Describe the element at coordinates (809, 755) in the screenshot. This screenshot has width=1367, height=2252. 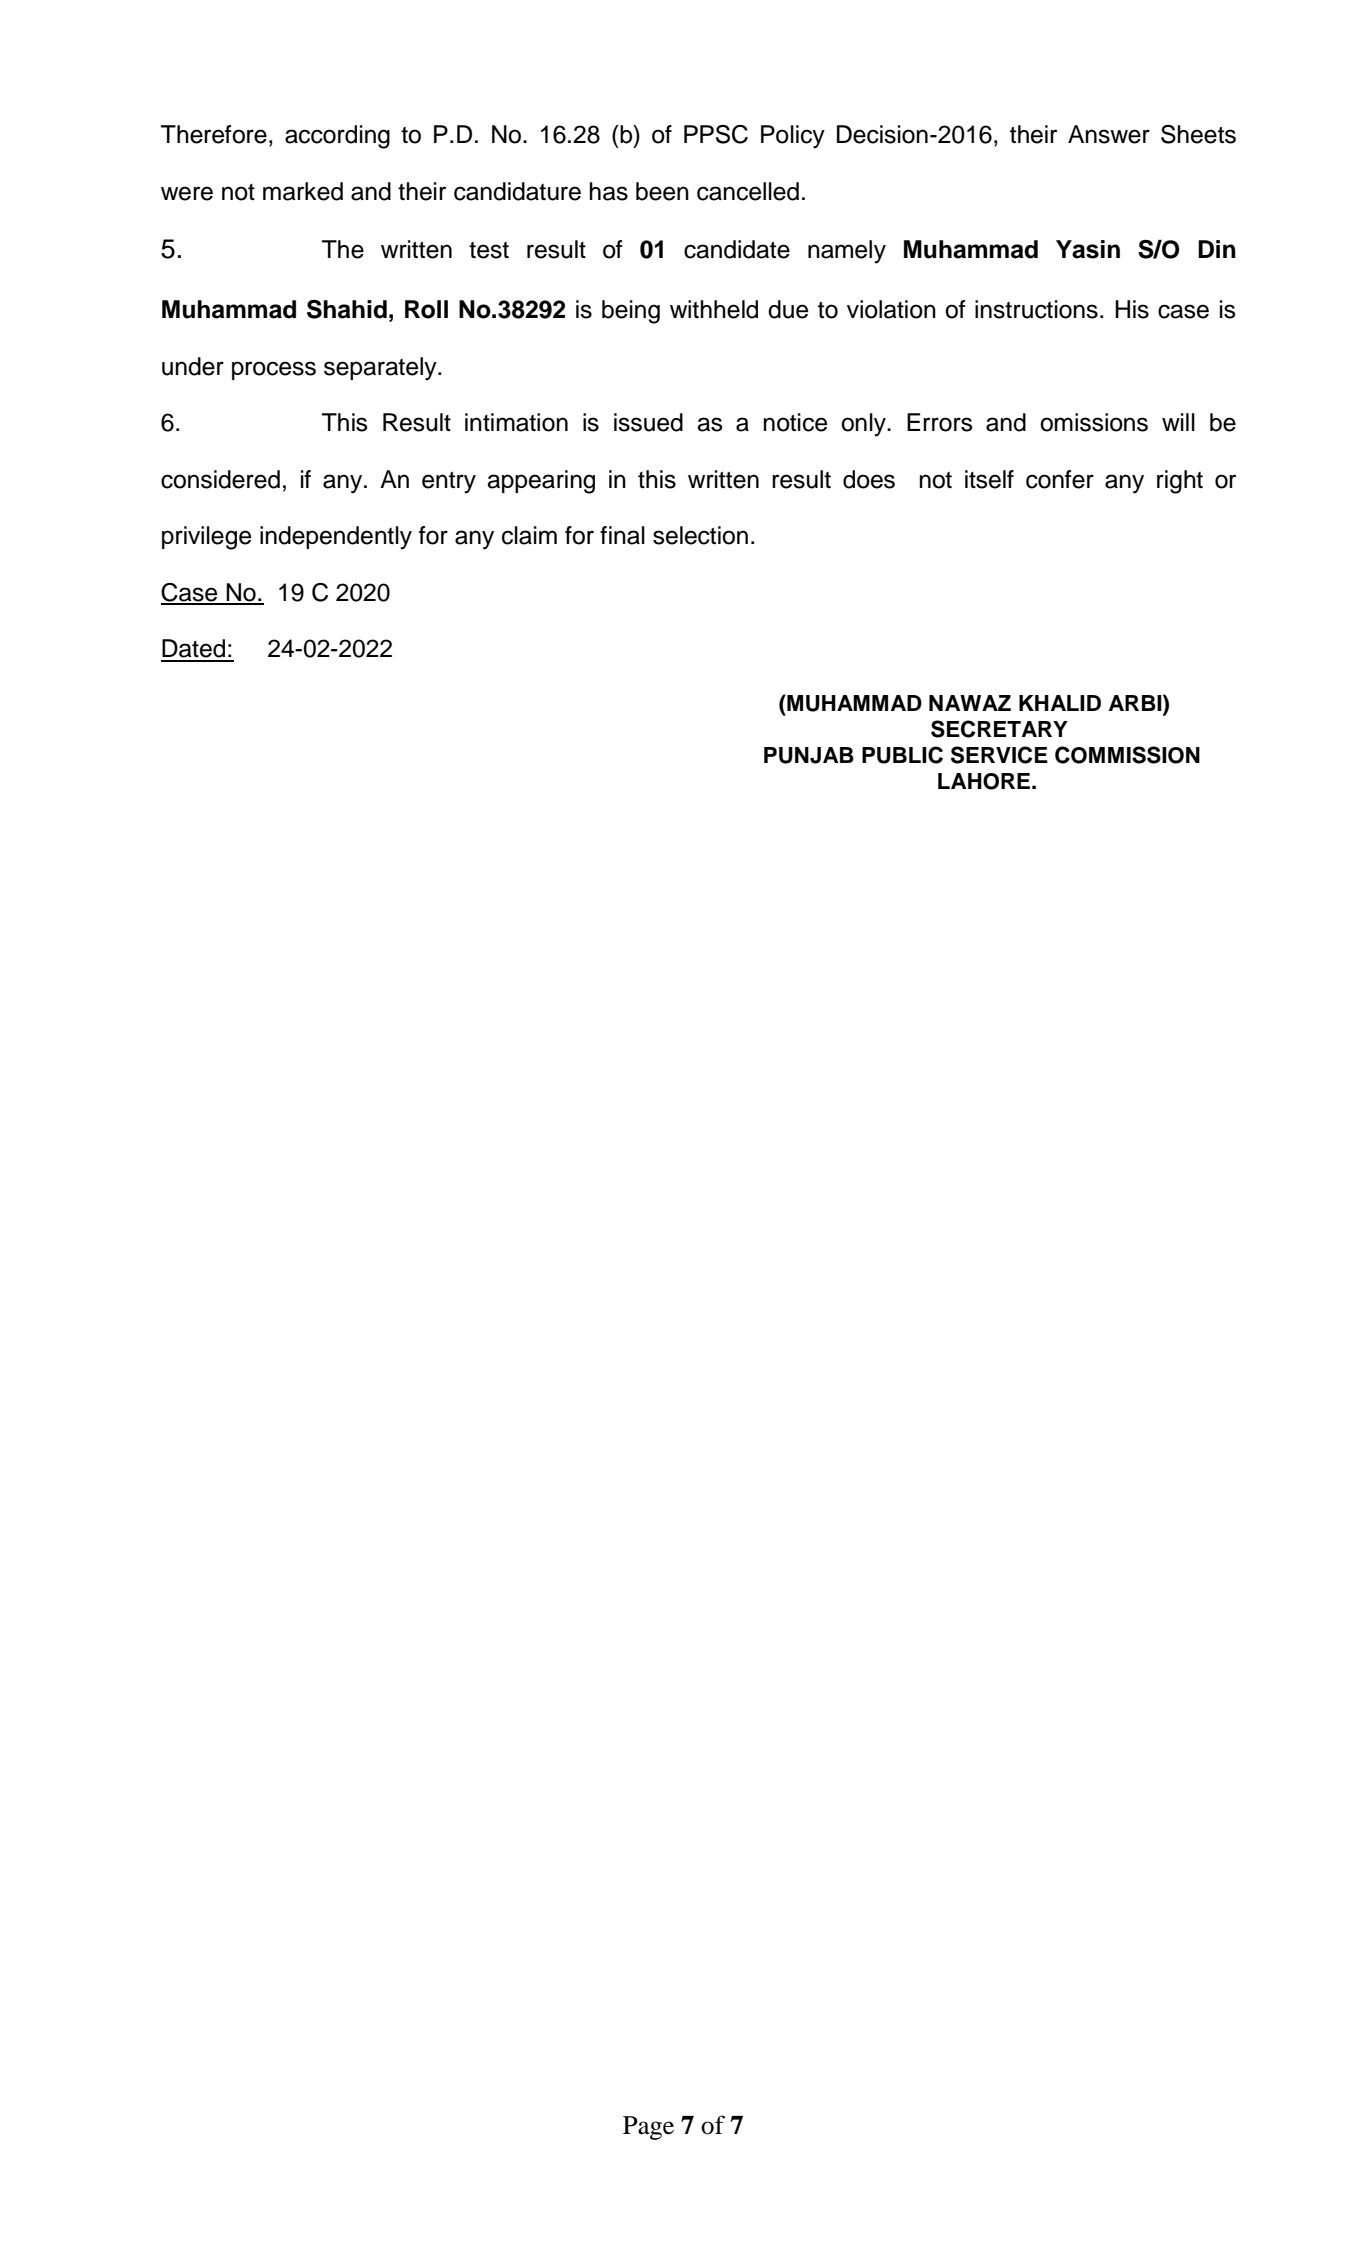
I see `PUNJAB` at that location.
